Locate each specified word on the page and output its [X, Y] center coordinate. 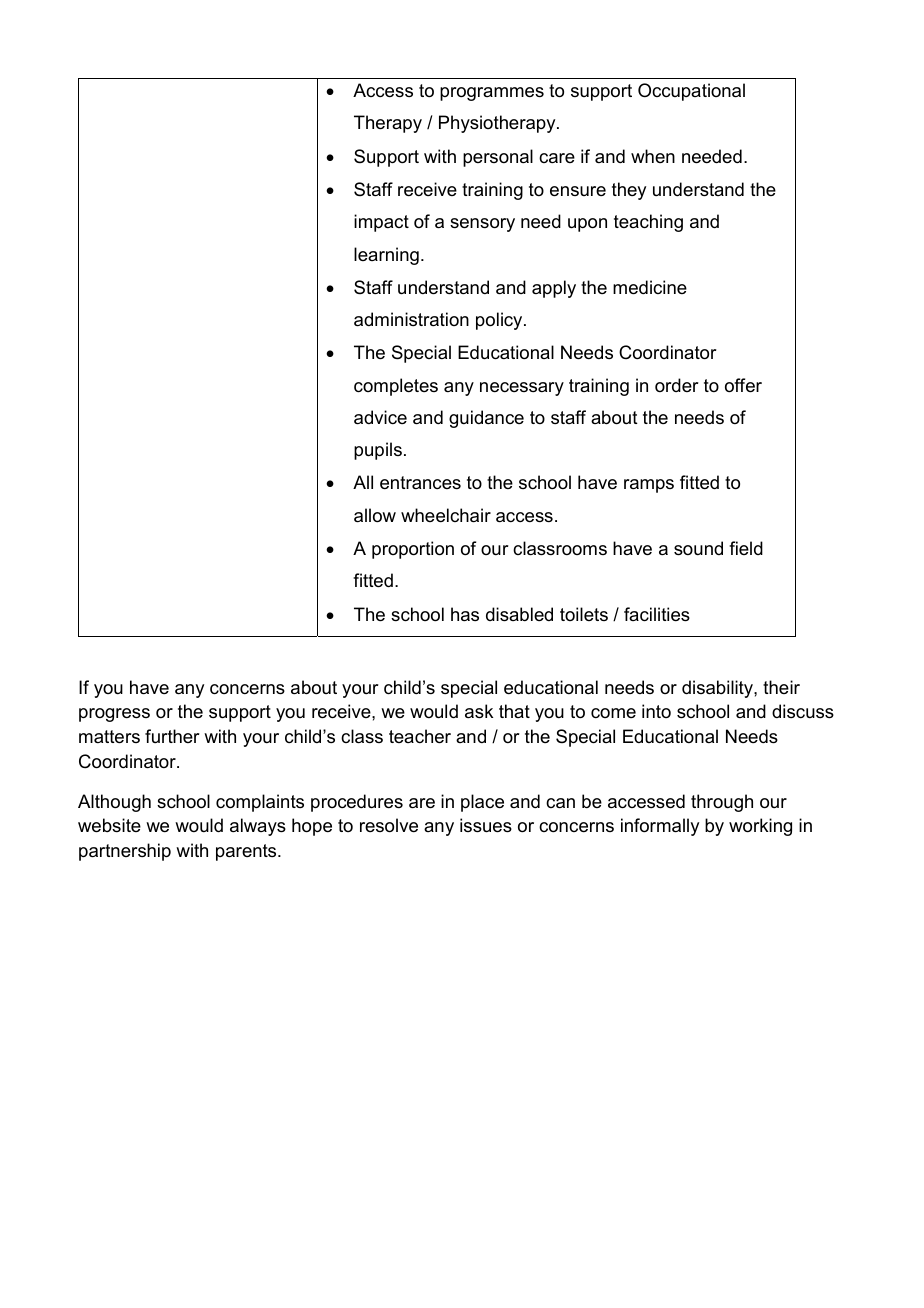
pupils [378, 451]
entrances [420, 483]
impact [381, 223]
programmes [492, 94]
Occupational [691, 92]
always [258, 827]
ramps [649, 486]
